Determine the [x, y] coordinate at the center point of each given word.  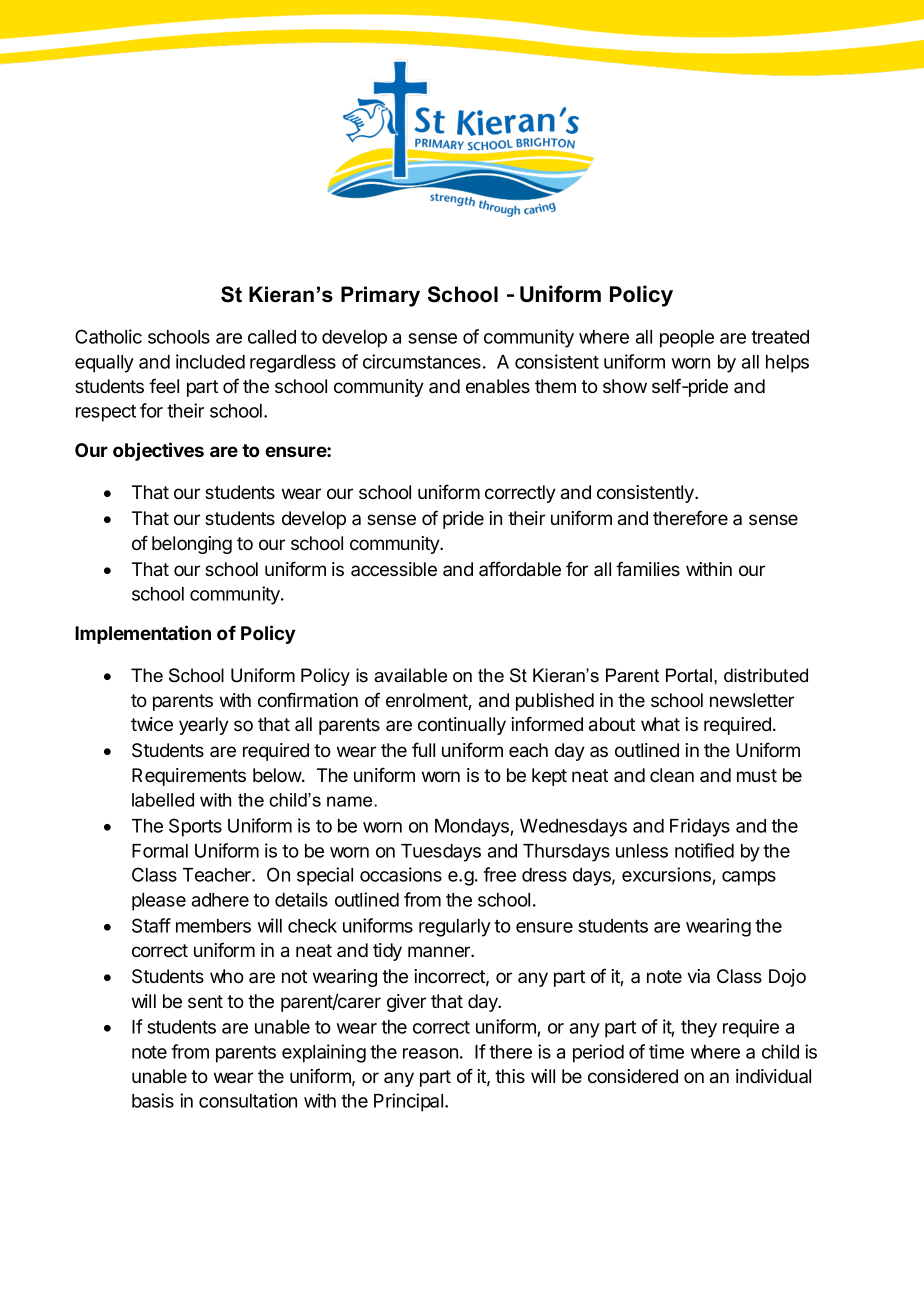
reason [430, 1053]
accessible [394, 569]
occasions [401, 874]
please [159, 902]
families [648, 569]
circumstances [422, 361]
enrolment [427, 701]
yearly [204, 726]
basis [153, 1100]
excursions [667, 876]
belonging [192, 545]
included [210, 361]
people [687, 339]
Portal [689, 675]
